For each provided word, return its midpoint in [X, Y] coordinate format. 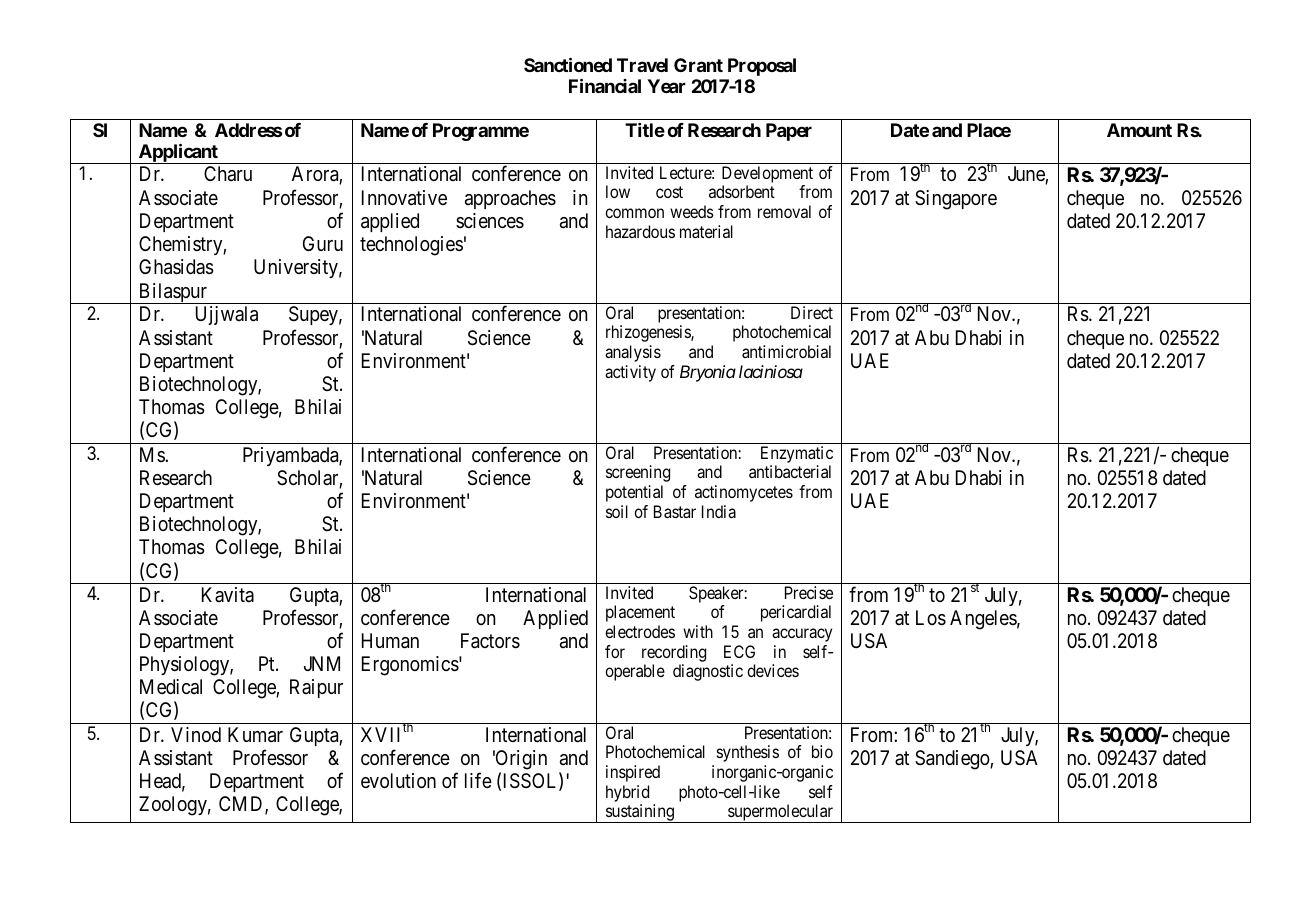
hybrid [627, 793]
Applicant [178, 153]
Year [666, 86]
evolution [398, 780]
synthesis [748, 753]
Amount [1139, 130]
